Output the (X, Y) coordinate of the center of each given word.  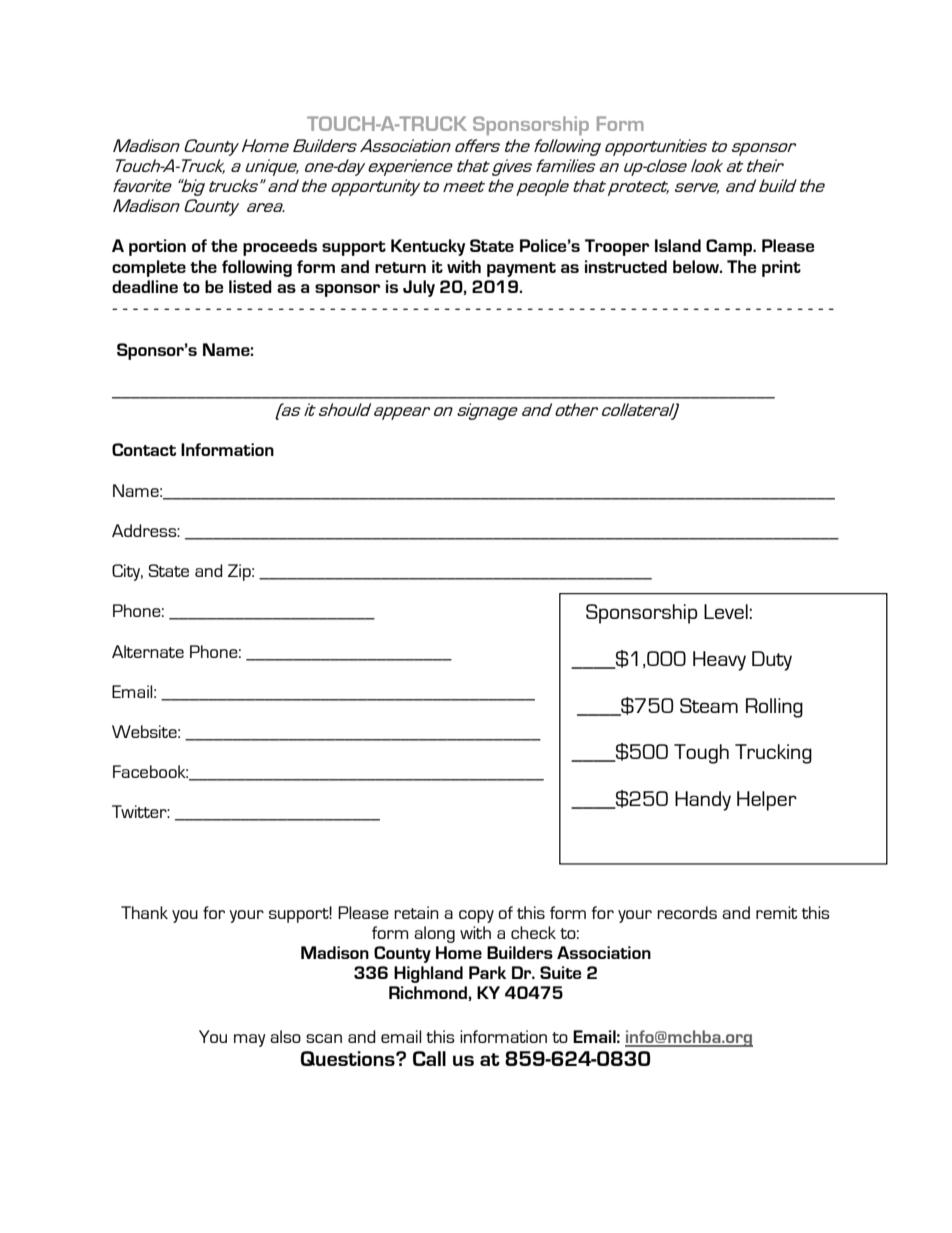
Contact (144, 449)
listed (250, 286)
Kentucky (428, 247)
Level (726, 611)
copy (476, 916)
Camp (730, 247)
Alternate (148, 651)
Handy (703, 801)
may (250, 1040)
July (419, 288)
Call (429, 1058)
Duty (772, 661)
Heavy (719, 661)
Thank (144, 912)
